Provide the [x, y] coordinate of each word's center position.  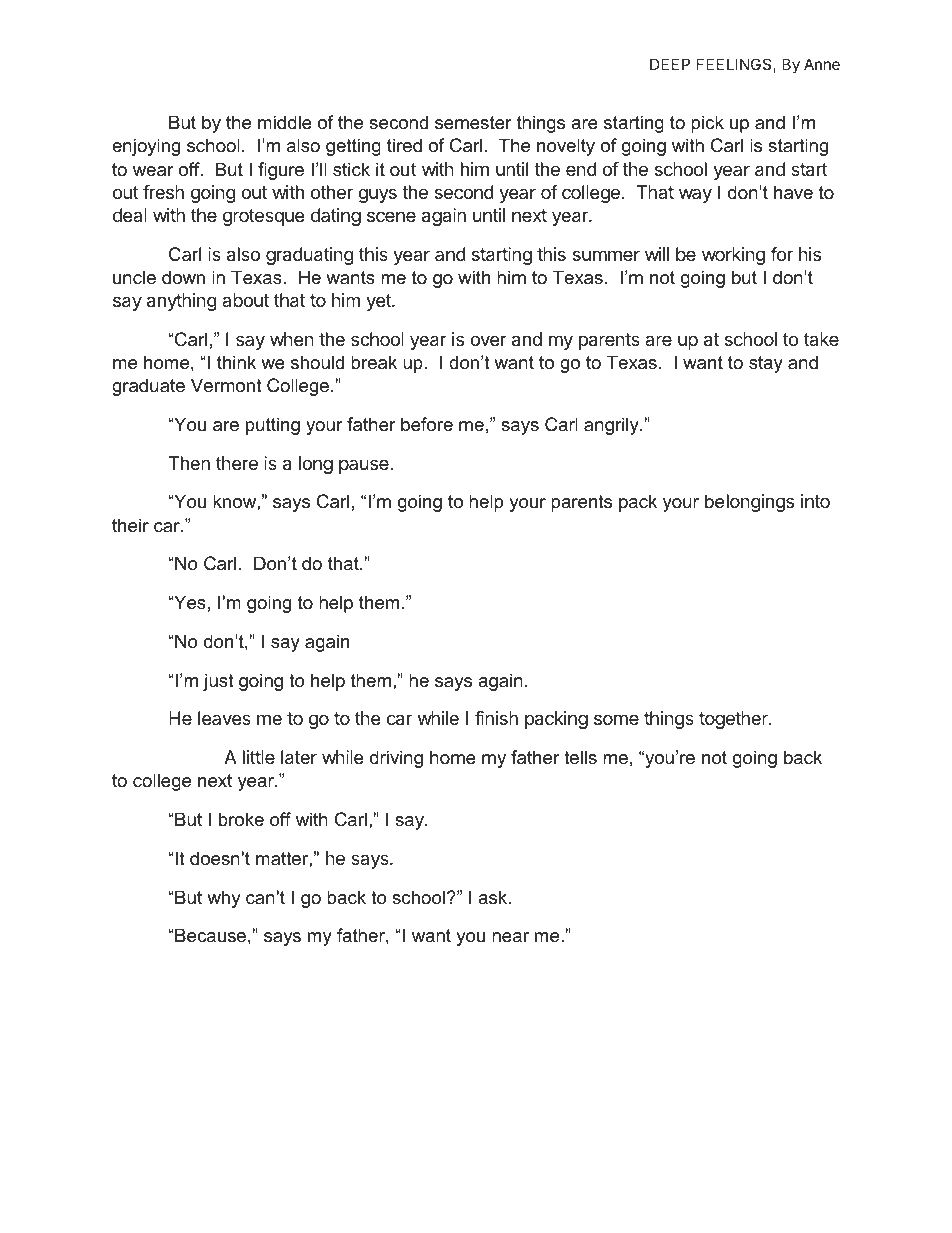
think [236, 362]
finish [496, 718]
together [734, 720]
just [218, 682]
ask [494, 897]
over [488, 340]
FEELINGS [735, 65]
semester [473, 122]
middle [285, 122]
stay [766, 364]
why [224, 899]
